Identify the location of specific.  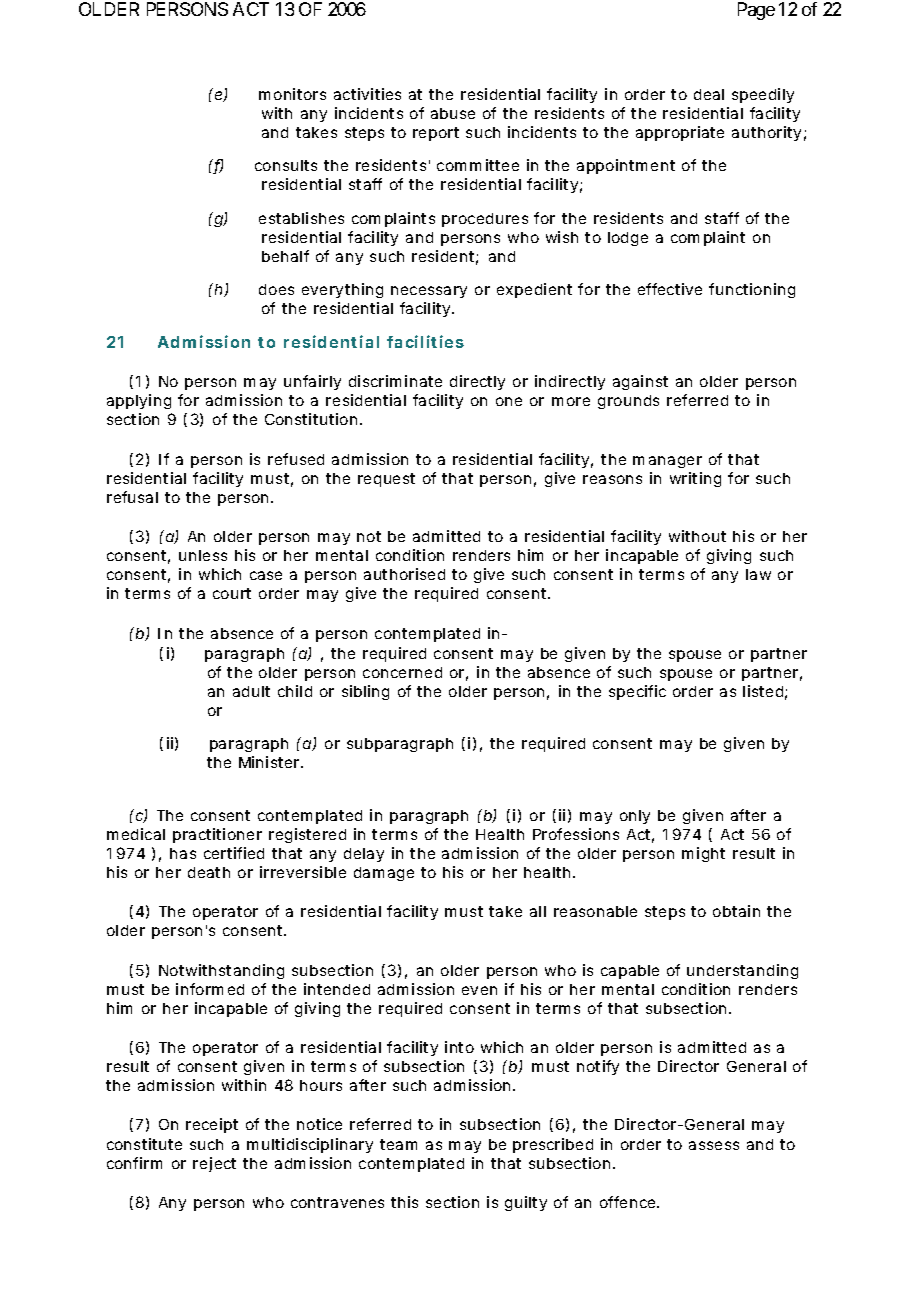
(637, 692).
